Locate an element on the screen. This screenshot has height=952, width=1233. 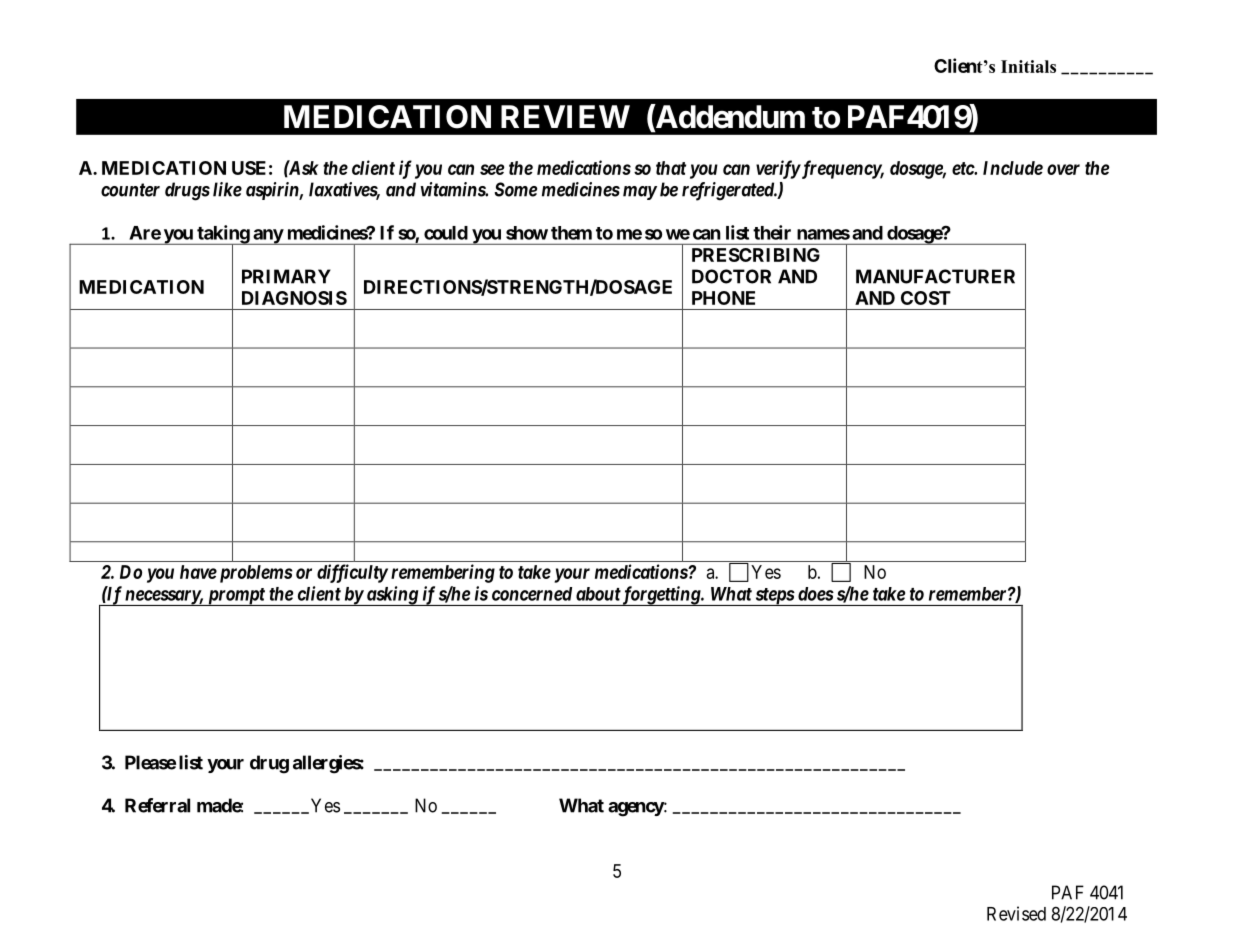
about is located at coordinates (598, 594).
